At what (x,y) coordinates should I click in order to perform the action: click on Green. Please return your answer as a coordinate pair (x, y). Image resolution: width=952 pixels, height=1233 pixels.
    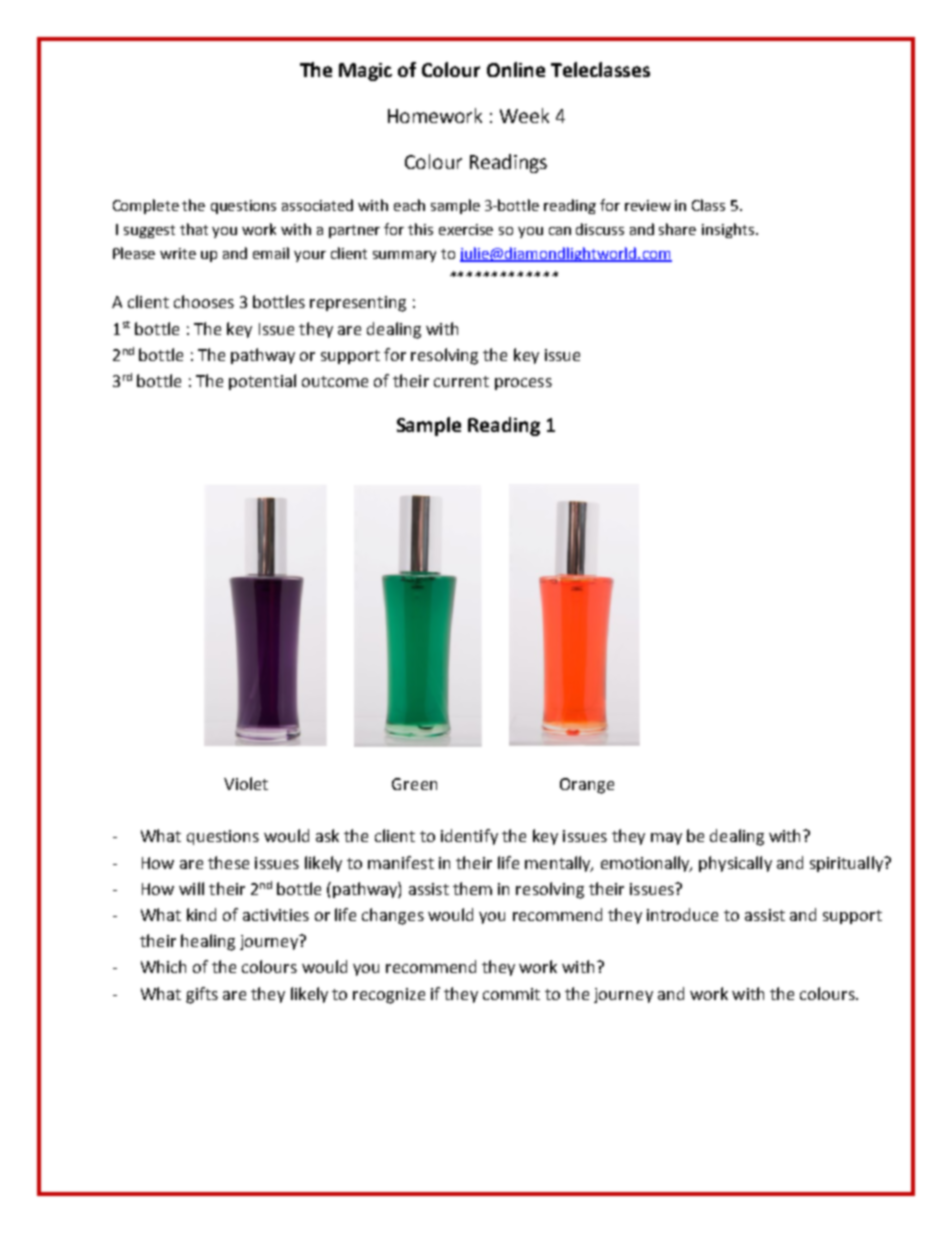
    Looking at the image, I should click on (414, 784).
